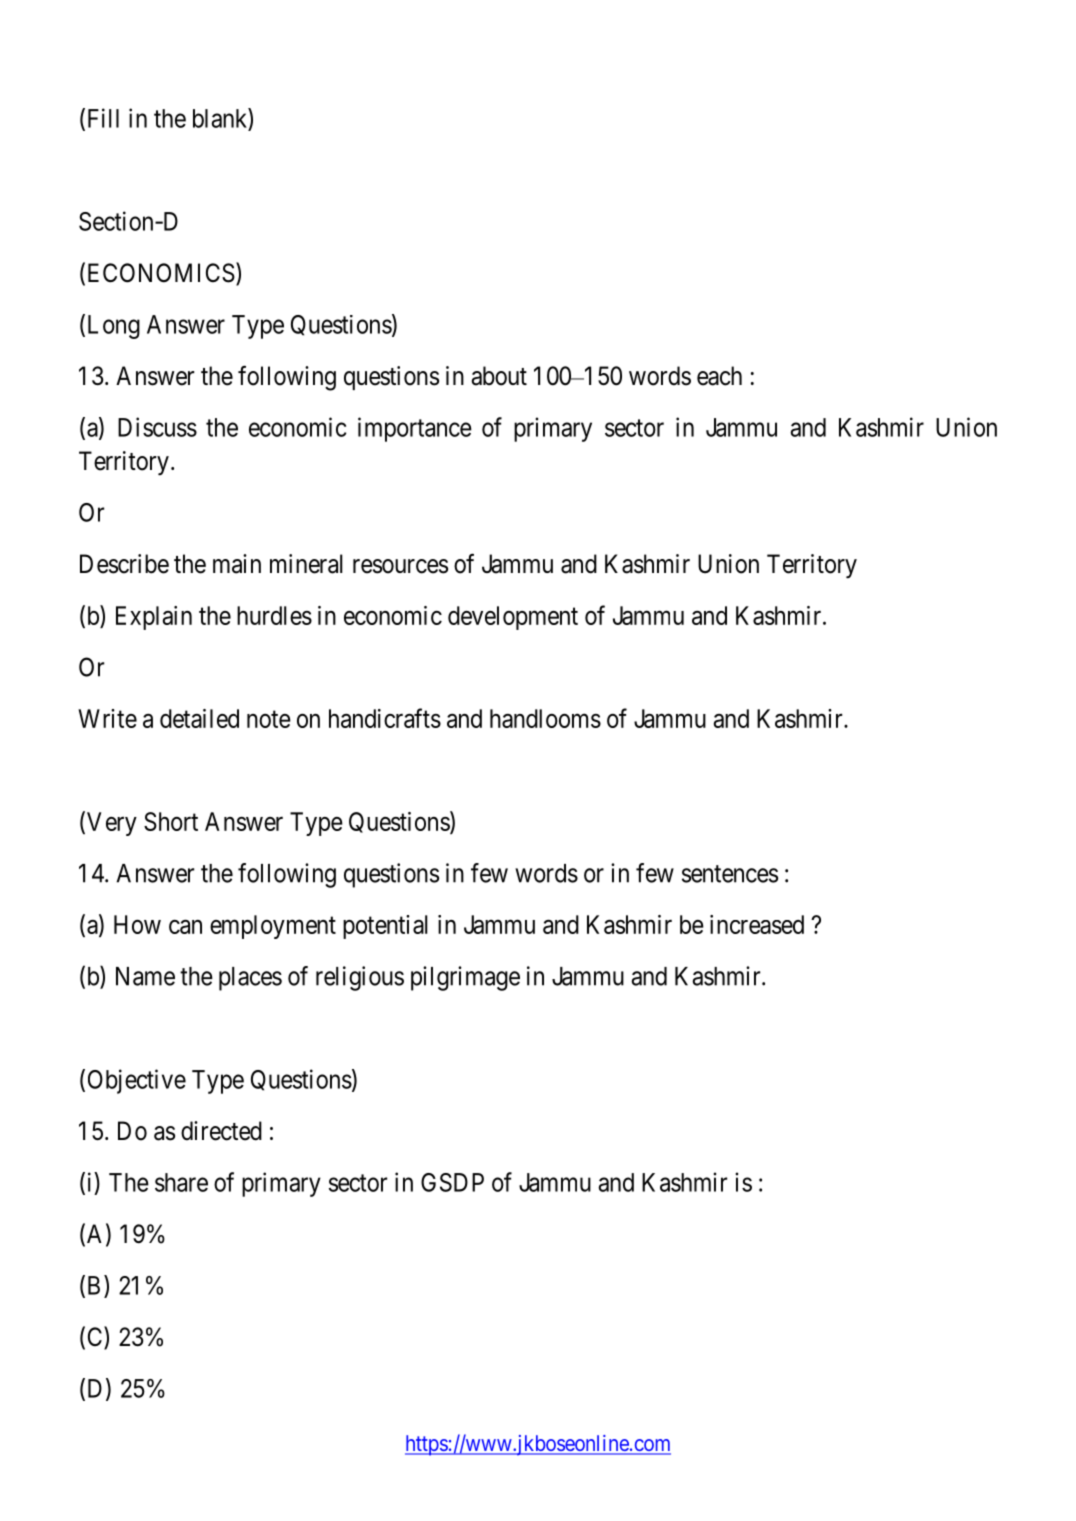  What do you see at coordinates (181, 1182) in the screenshot?
I see `share` at bounding box center [181, 1182].
